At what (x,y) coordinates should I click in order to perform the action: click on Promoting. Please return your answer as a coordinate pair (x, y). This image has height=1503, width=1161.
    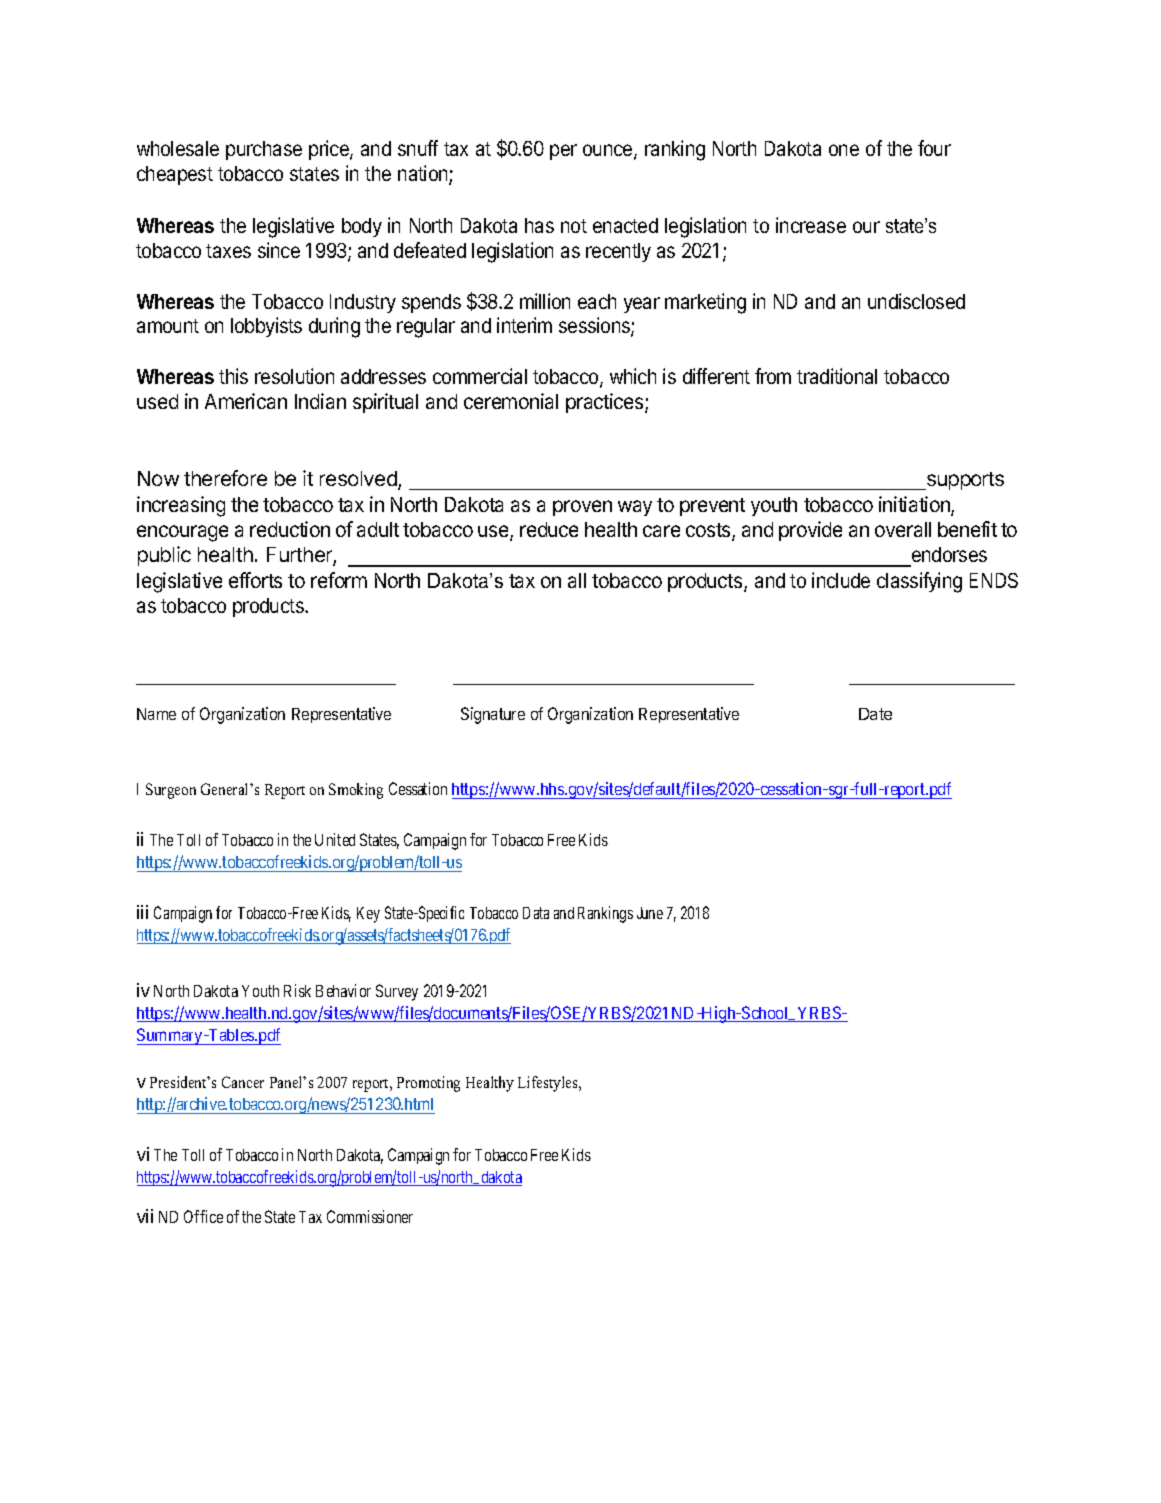
    Looking at the image, I should click on (428, 1084).
